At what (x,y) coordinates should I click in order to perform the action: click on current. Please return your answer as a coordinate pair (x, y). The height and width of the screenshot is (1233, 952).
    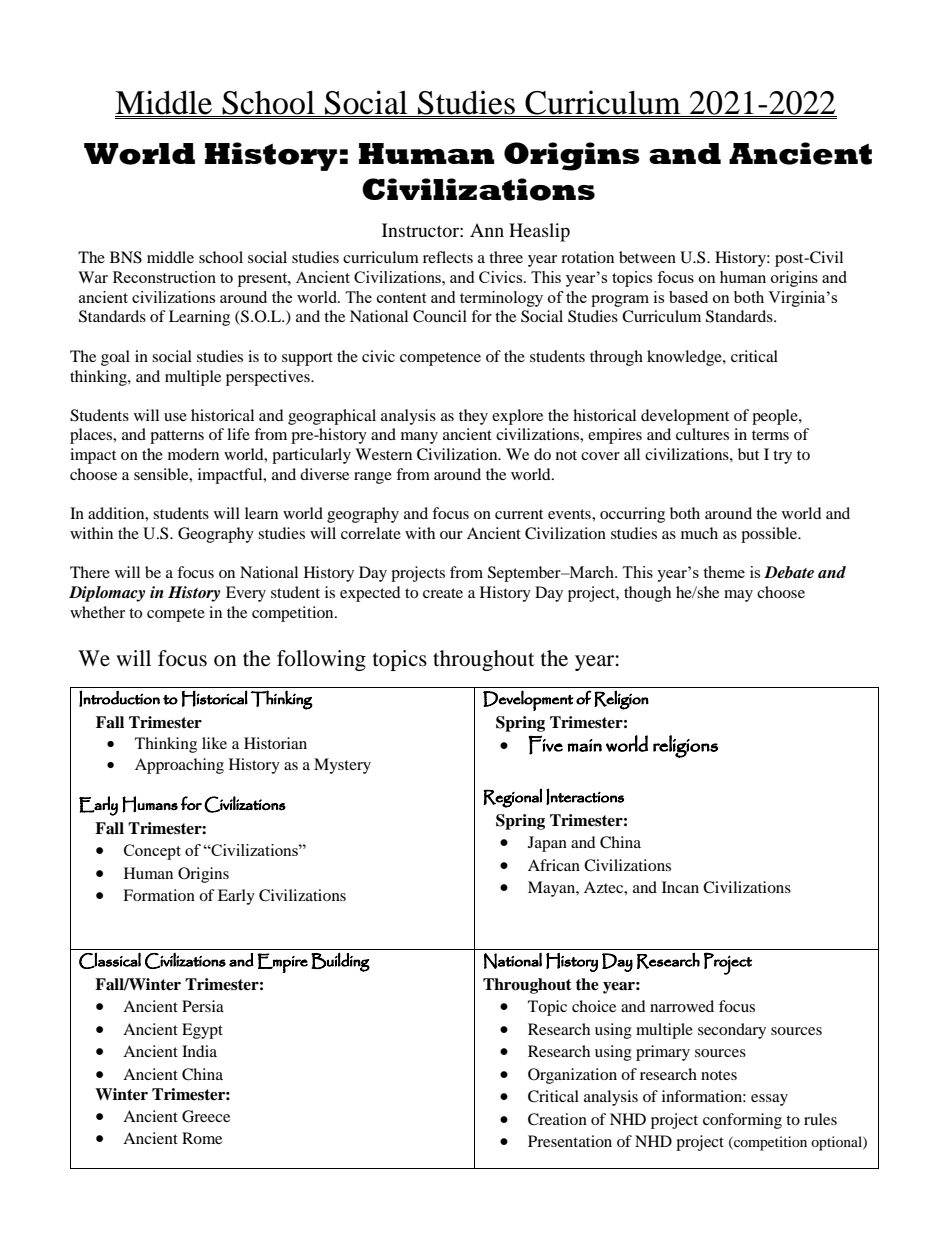
    Looking at the image, I should click on (519, 514).
